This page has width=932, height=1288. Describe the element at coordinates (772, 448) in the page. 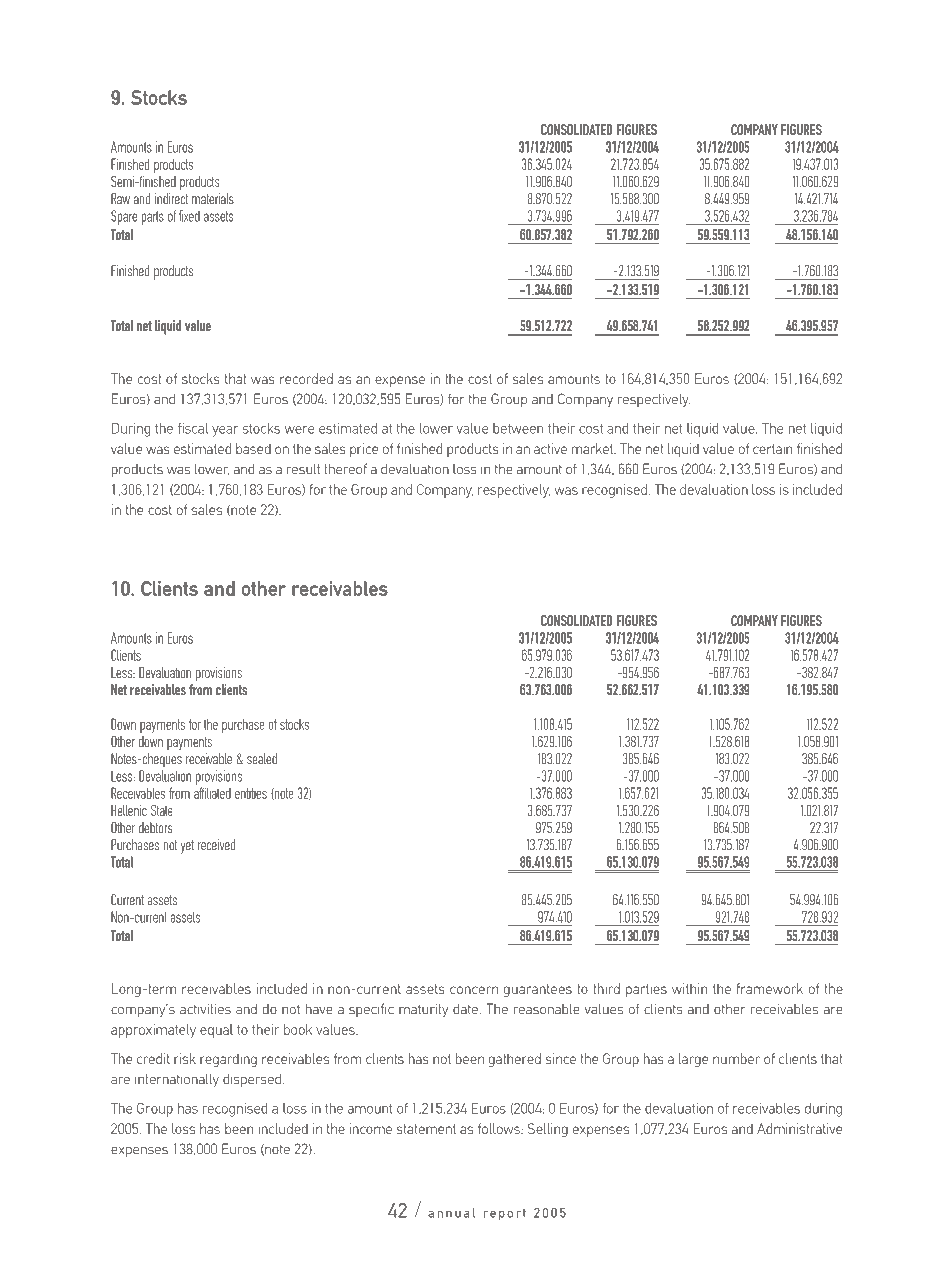

I see `certain` at that location.
